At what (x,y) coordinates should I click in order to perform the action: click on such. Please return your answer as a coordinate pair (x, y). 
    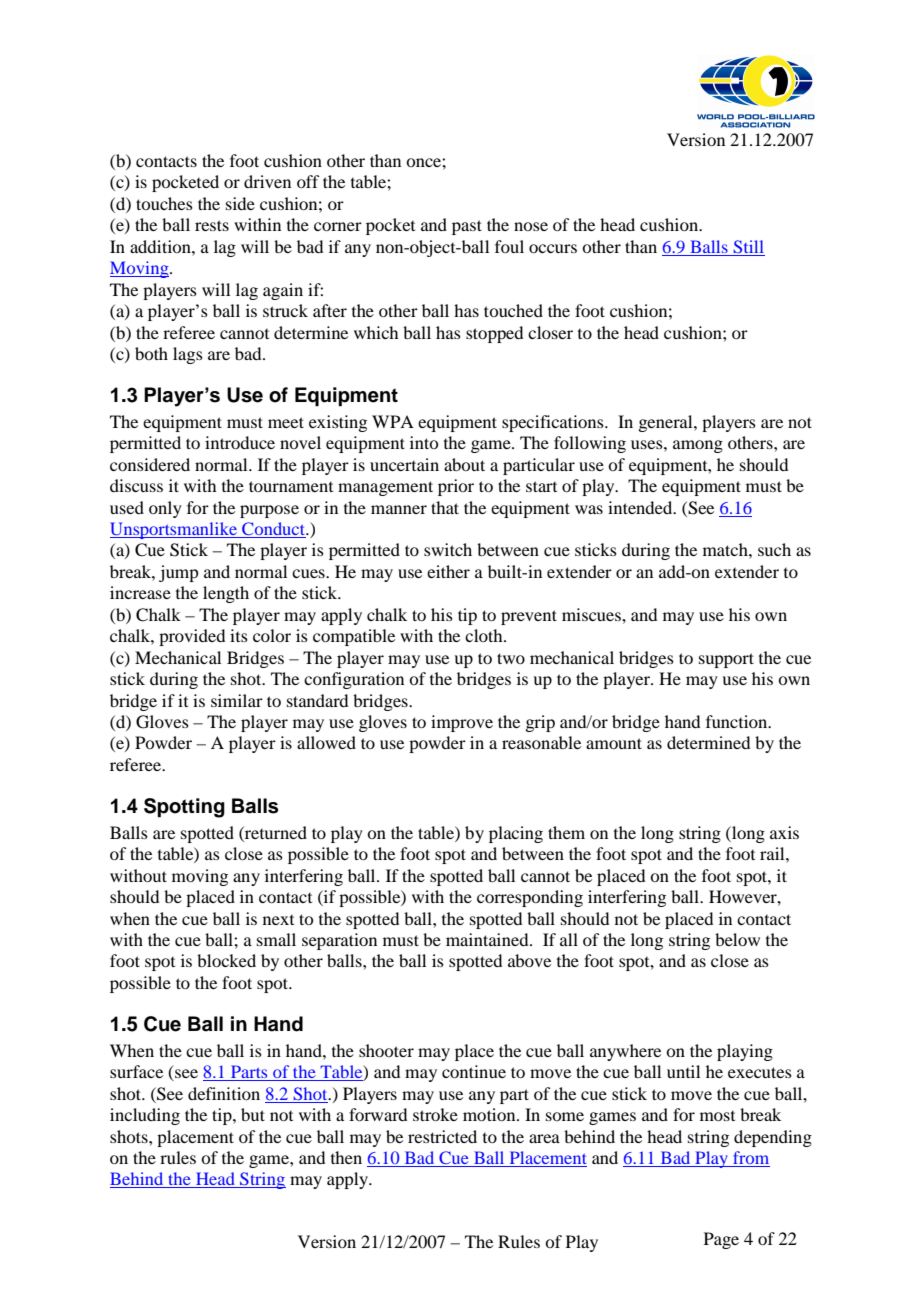
    Looking at the image, I should click on (774, 549).
